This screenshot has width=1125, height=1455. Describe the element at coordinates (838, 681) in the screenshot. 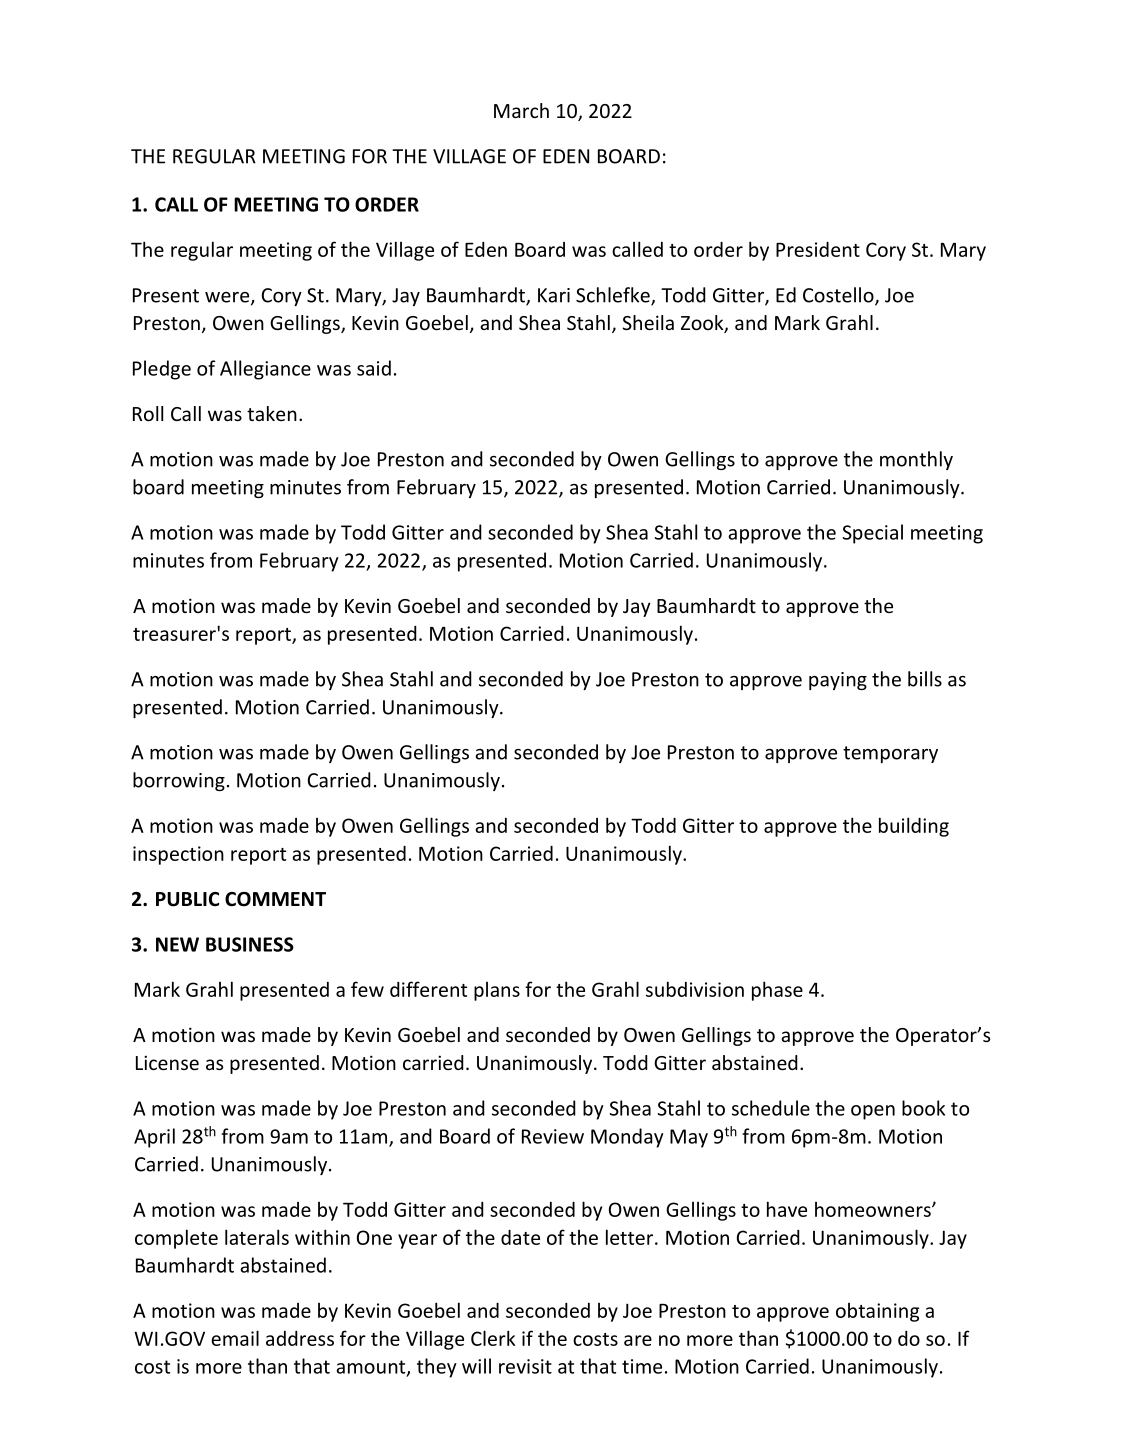

I see `paying` at that location.
